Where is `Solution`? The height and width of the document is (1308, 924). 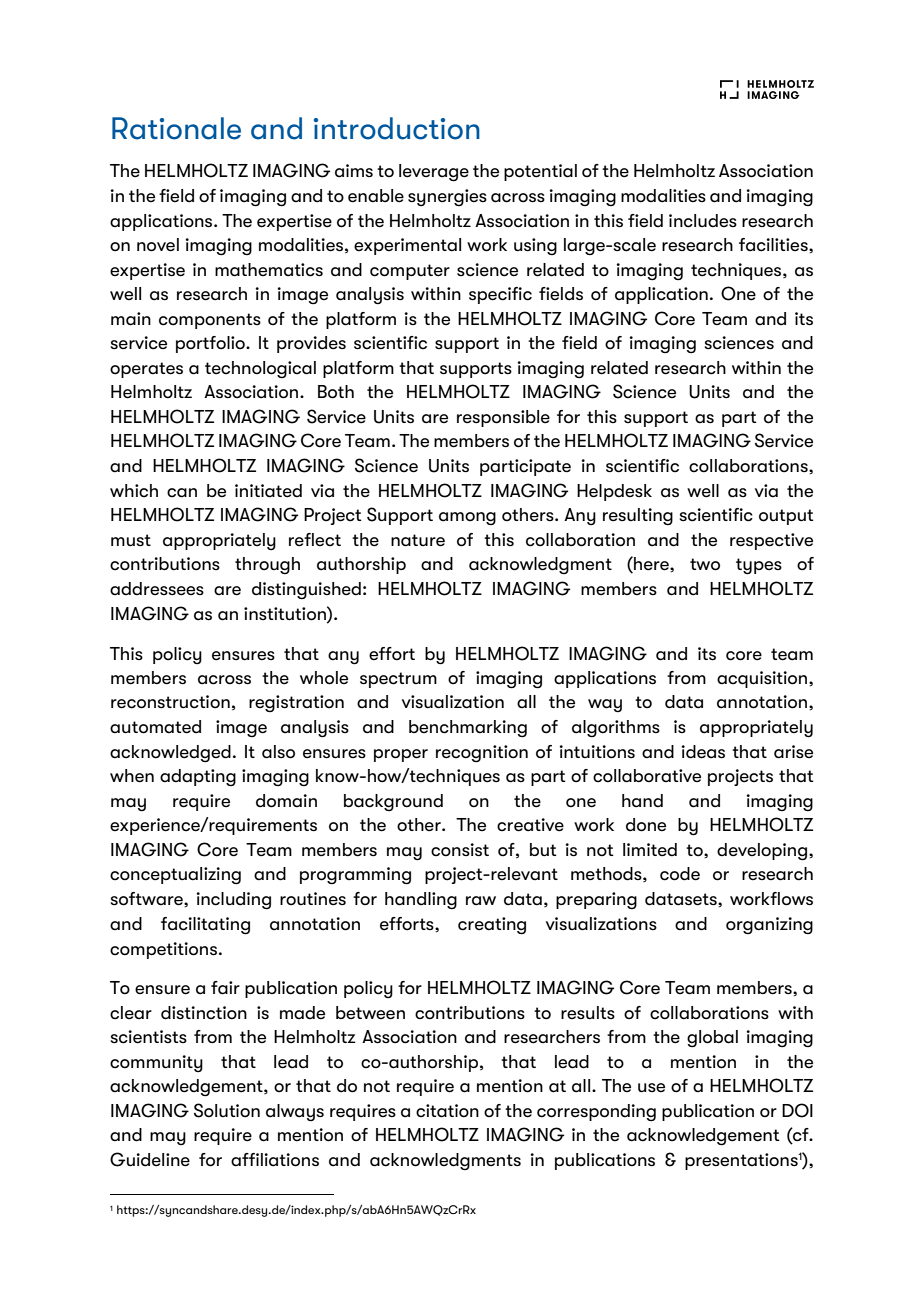 Solution is located at coordinates (227, 1110).
